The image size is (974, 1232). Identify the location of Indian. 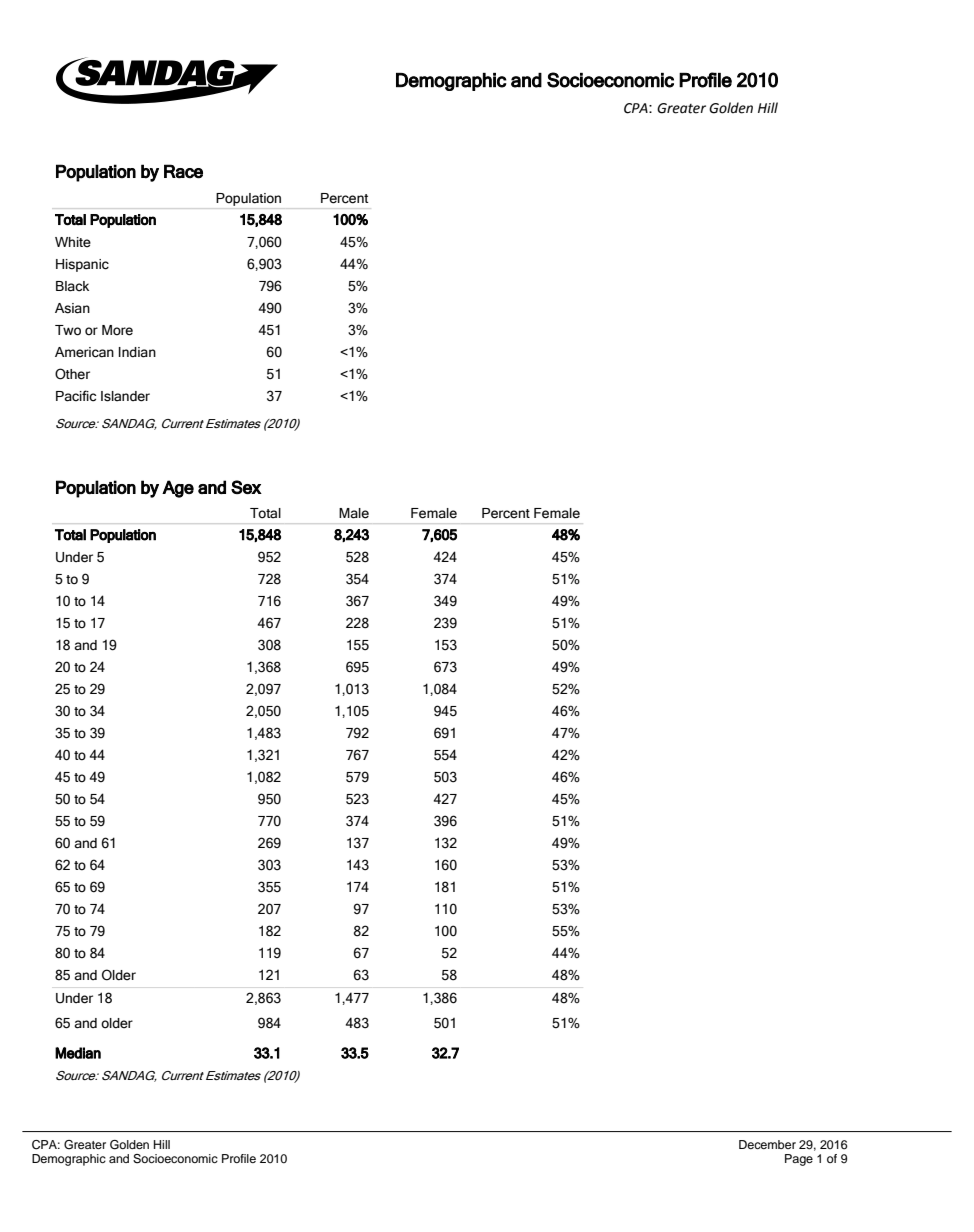
(137, 352).
